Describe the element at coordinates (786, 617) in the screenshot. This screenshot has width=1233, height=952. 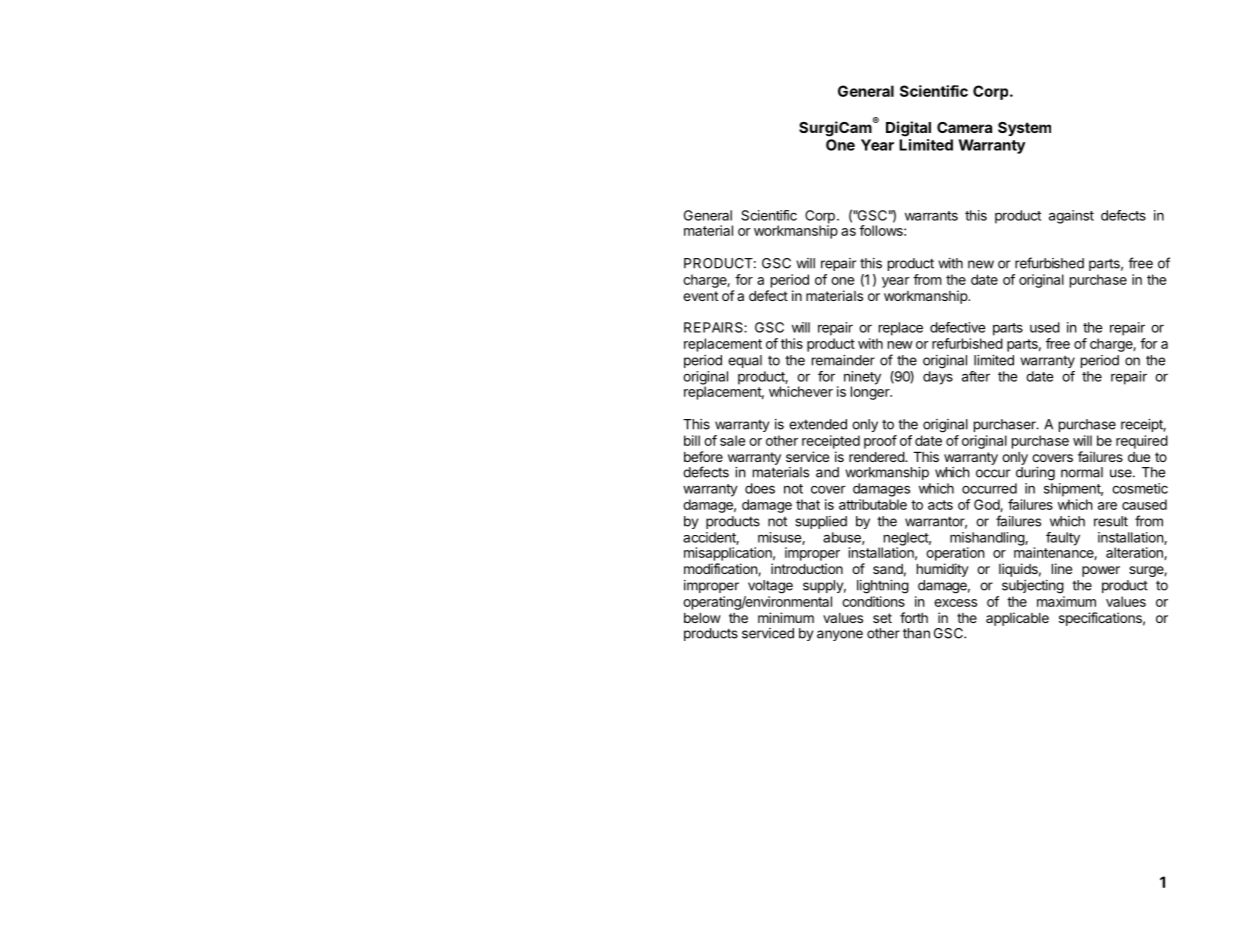
I see `minimum` at that location.
